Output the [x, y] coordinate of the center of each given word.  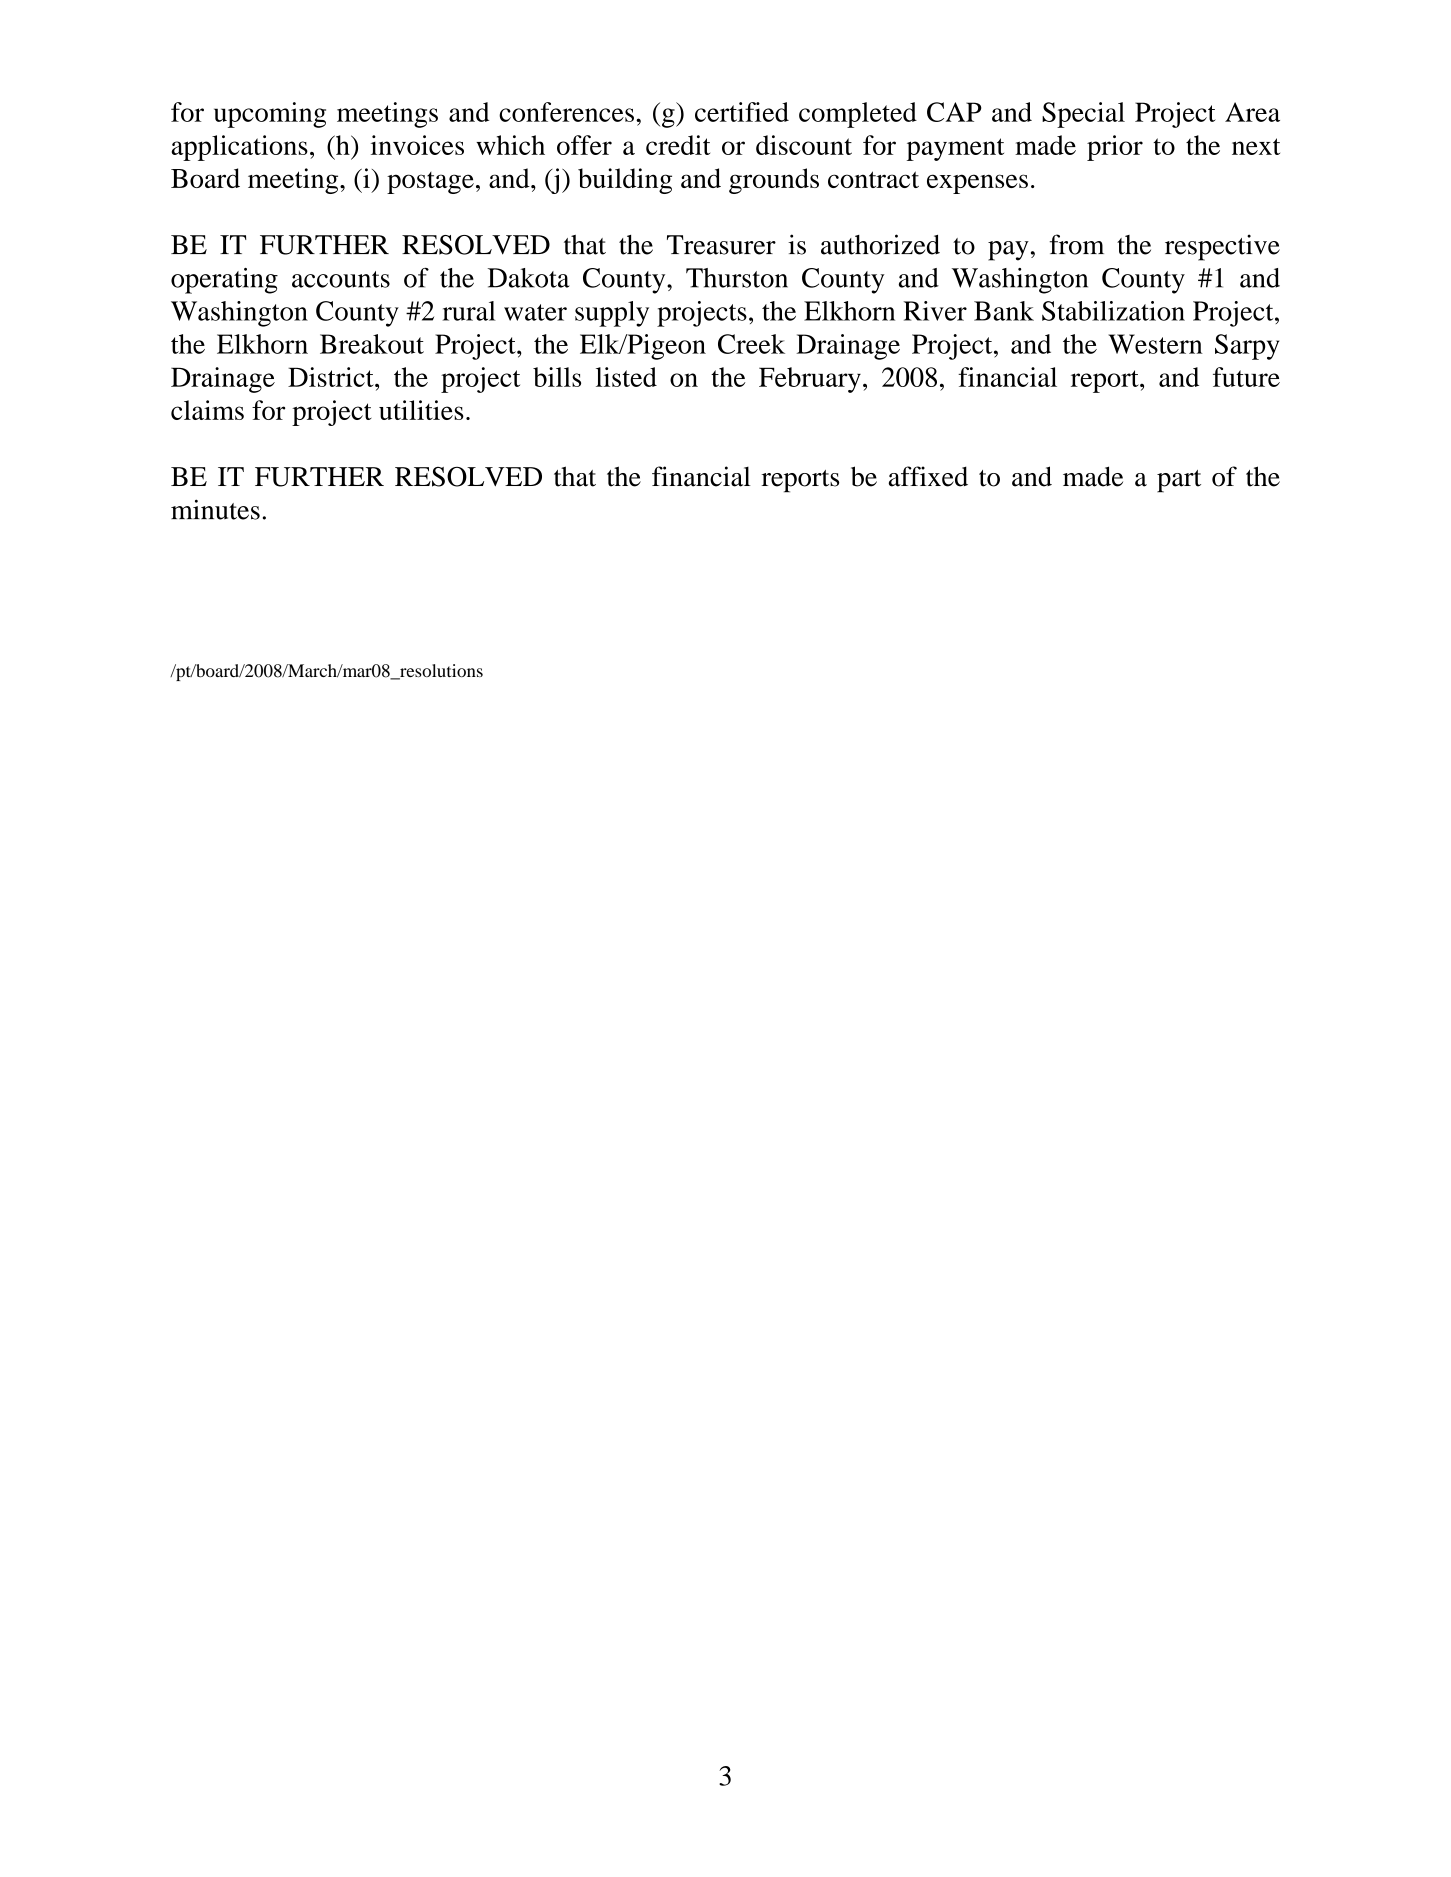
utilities [421, 410]
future [1246, 377]
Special [1083, 115]
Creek [751, 344]
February [810, 380]
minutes [215, 509]
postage [430, 183]
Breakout [372, 344]
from [1077, 244]
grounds [774, 181]
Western [1155, 344]
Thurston [737, 278]
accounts [341, 279]
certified [742, 112]
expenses [977, 184]
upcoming [270, 115]
